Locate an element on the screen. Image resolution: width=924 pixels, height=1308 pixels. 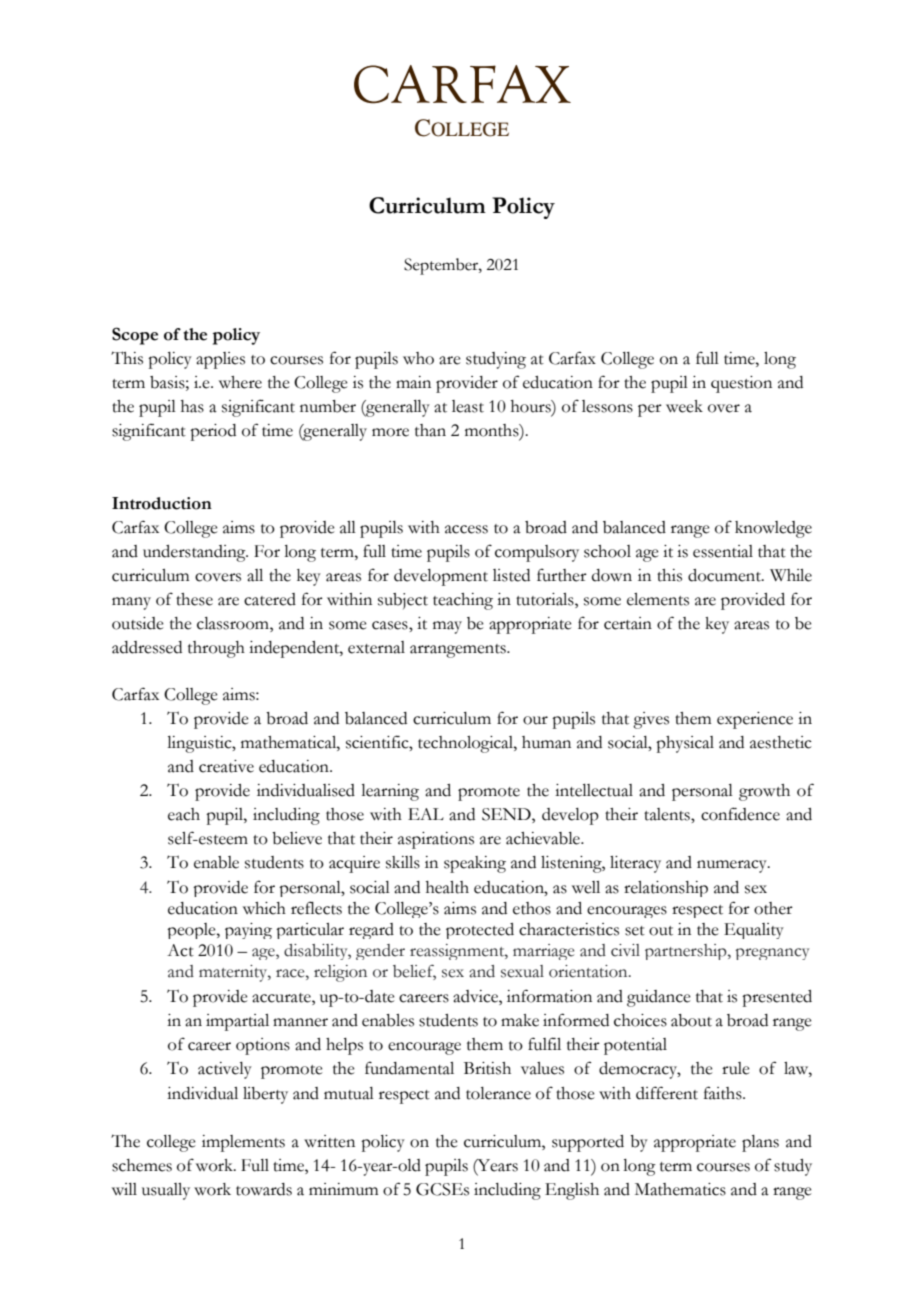
plans is located at coordinates (760, 1143).
